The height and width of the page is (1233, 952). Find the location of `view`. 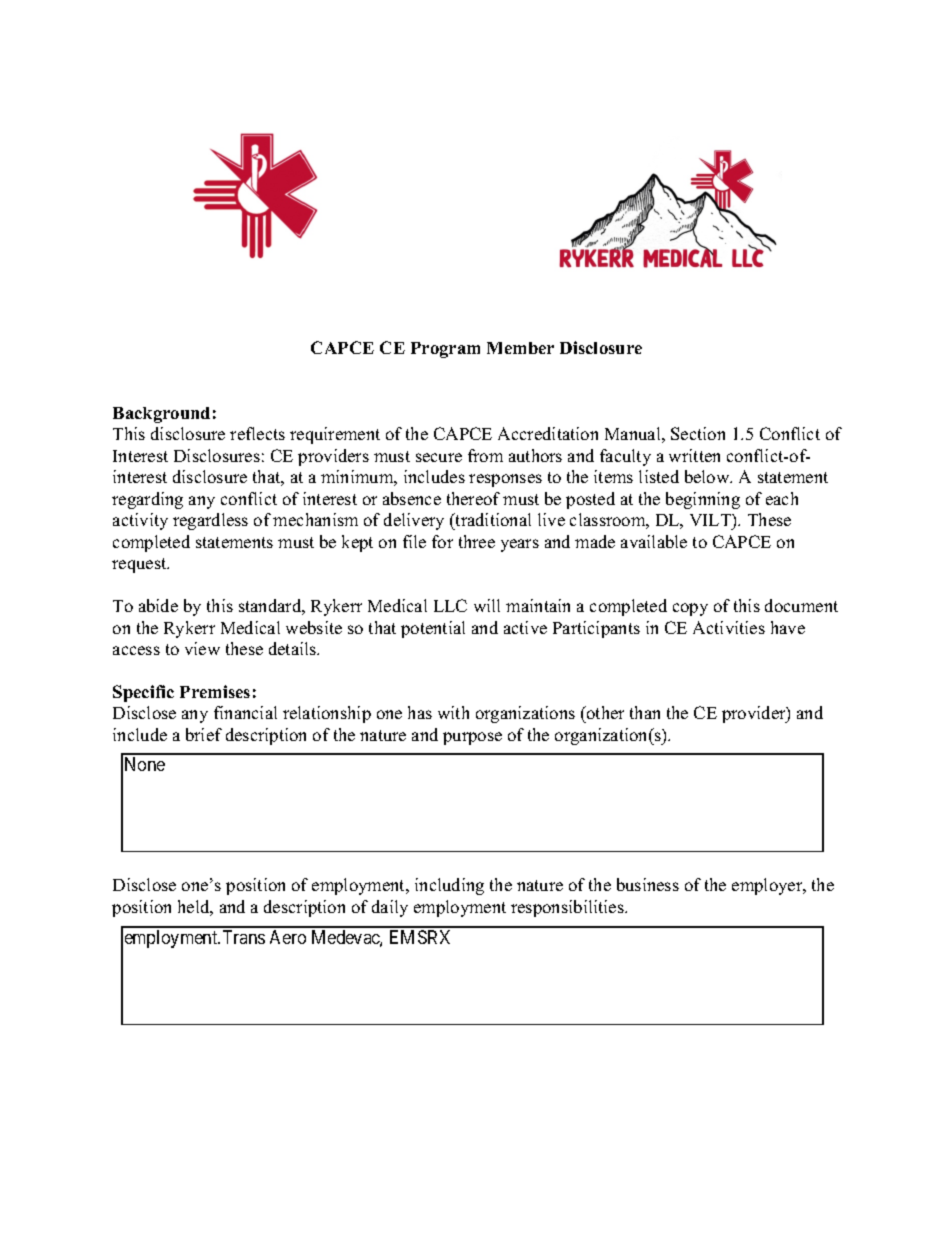

view is located at coordinates (202, 648).
